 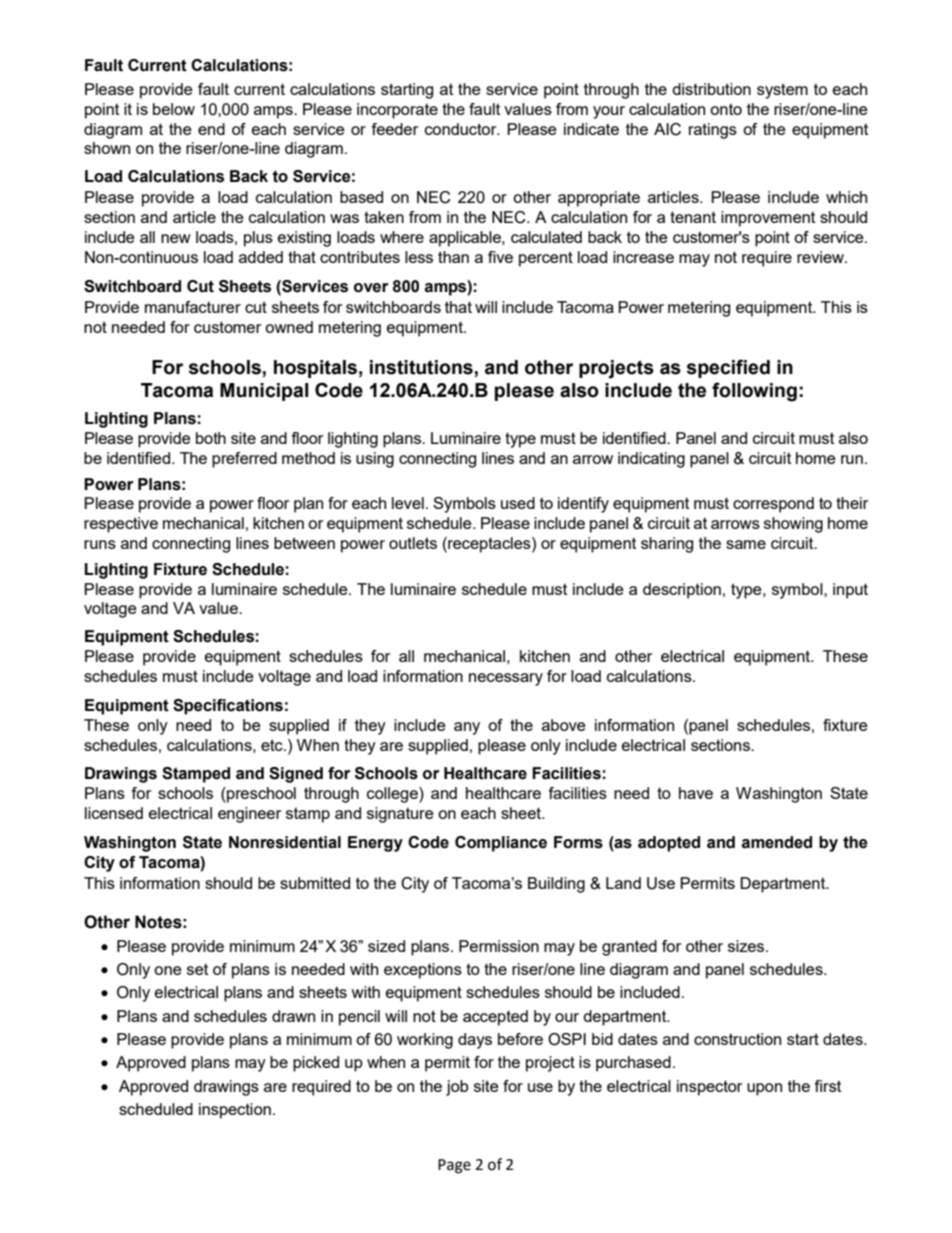 I want to click on necessary, so click(x=506, y=679).
